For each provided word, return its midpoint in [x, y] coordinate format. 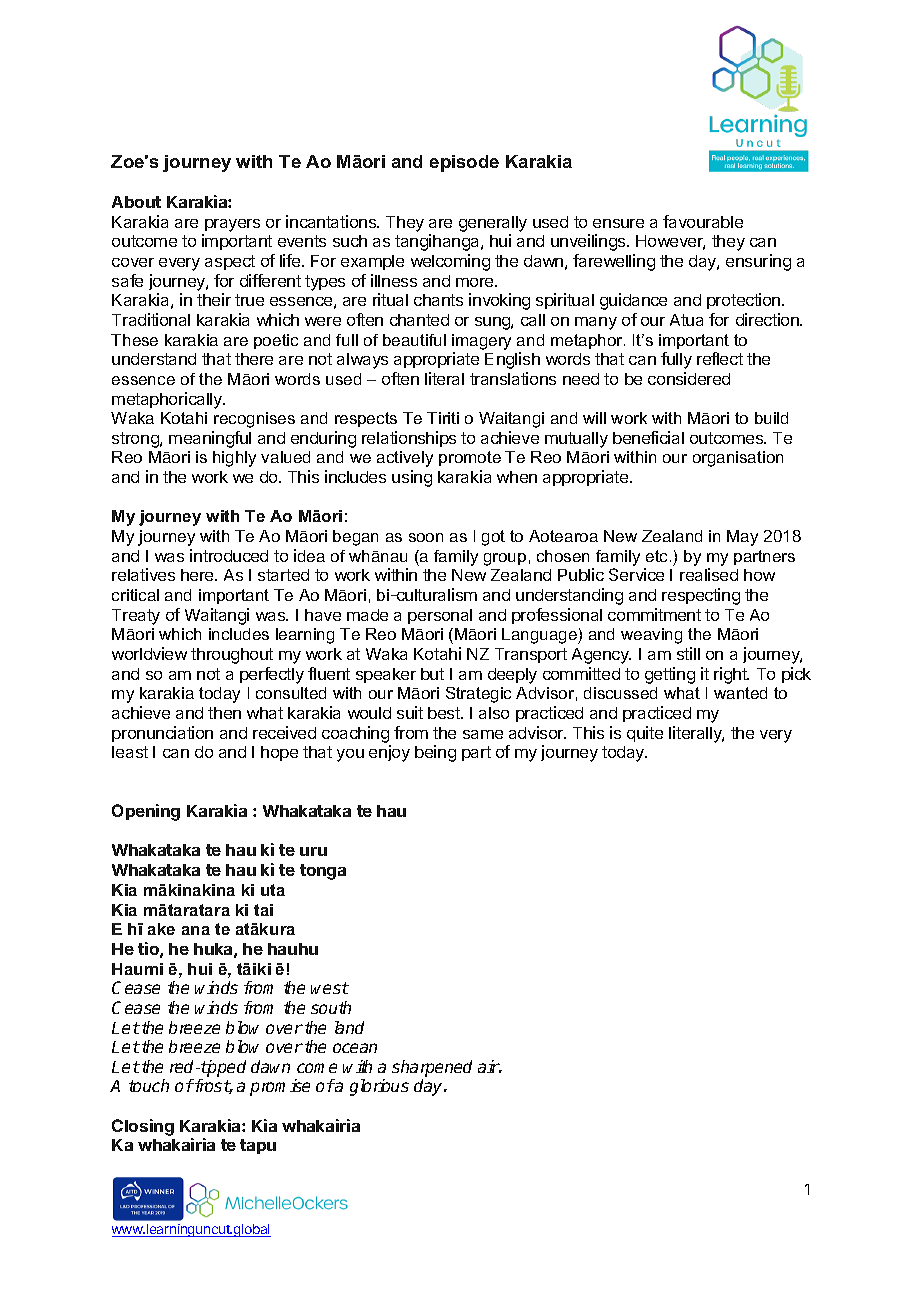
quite [645, 734]
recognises [254, 420]
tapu [258, 1146]
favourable [703, 221]
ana [196, 930]
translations [513, 378]
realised [709, 574]
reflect [720, 358]
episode [464, 163]
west [330, 988]
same [483, 734]
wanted [740, 693]
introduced [229, 555]
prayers [232, 225]
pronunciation [162, 734]
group [505, 559]
